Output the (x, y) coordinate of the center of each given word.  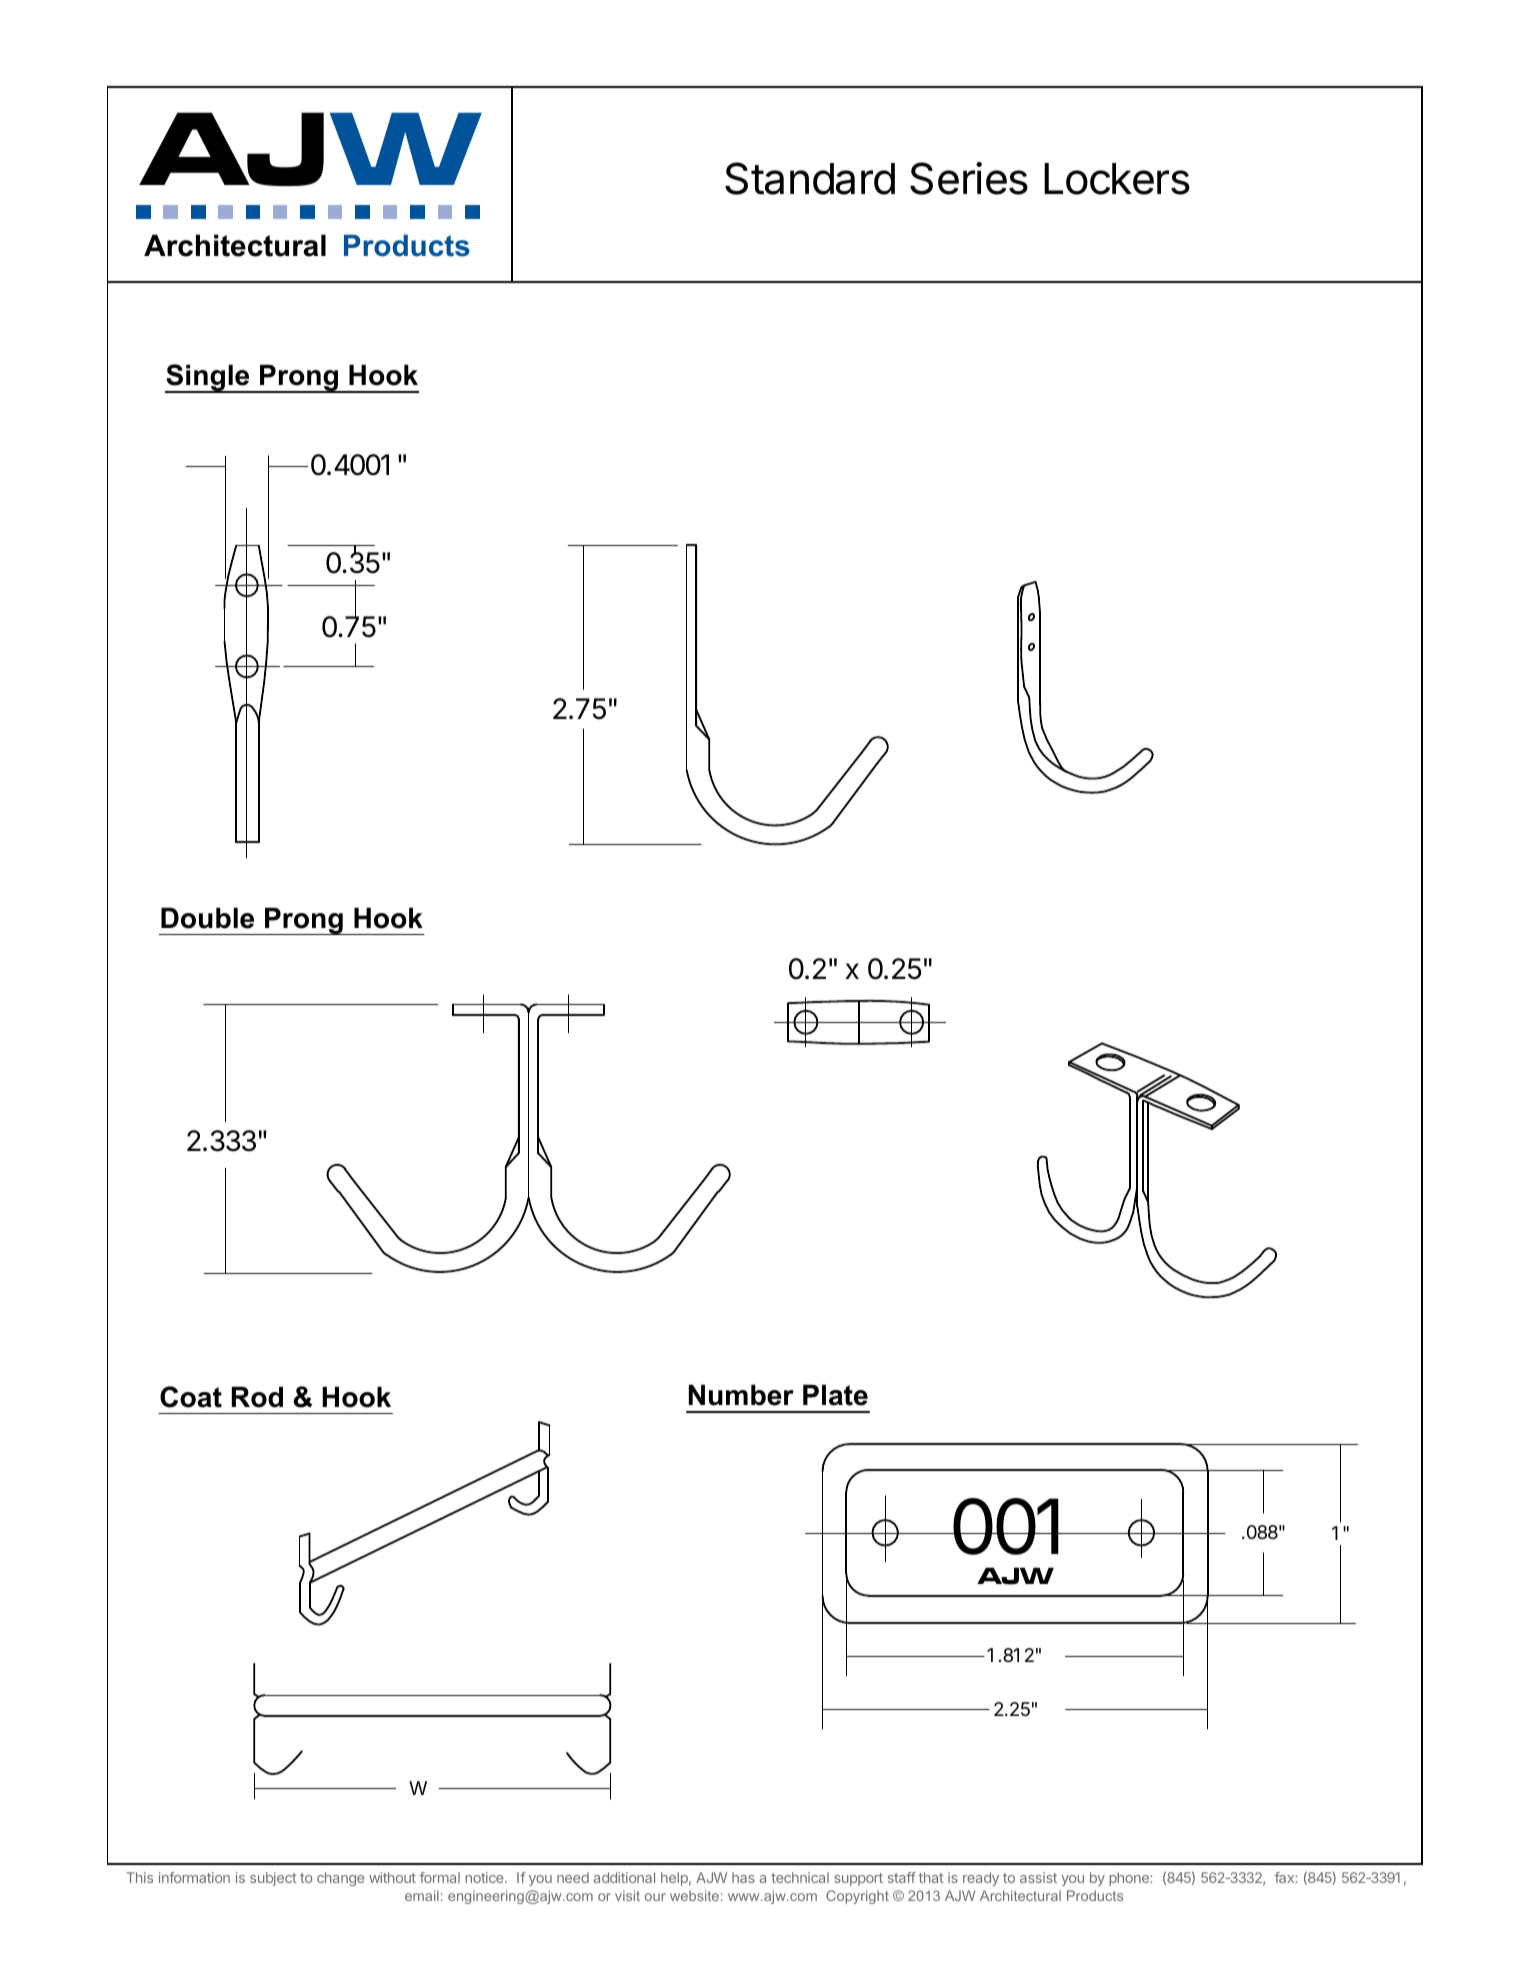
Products (407, 245)
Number (741, 1395)
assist (1038, 1877)
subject (273, 1879)
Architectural (235, 245)
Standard (810, 178)
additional (624, 1877)
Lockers (1117, 179)
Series (969, 178)
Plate (835, 1395)
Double (207, 918)
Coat (191, 1397)
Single (208, 378)
